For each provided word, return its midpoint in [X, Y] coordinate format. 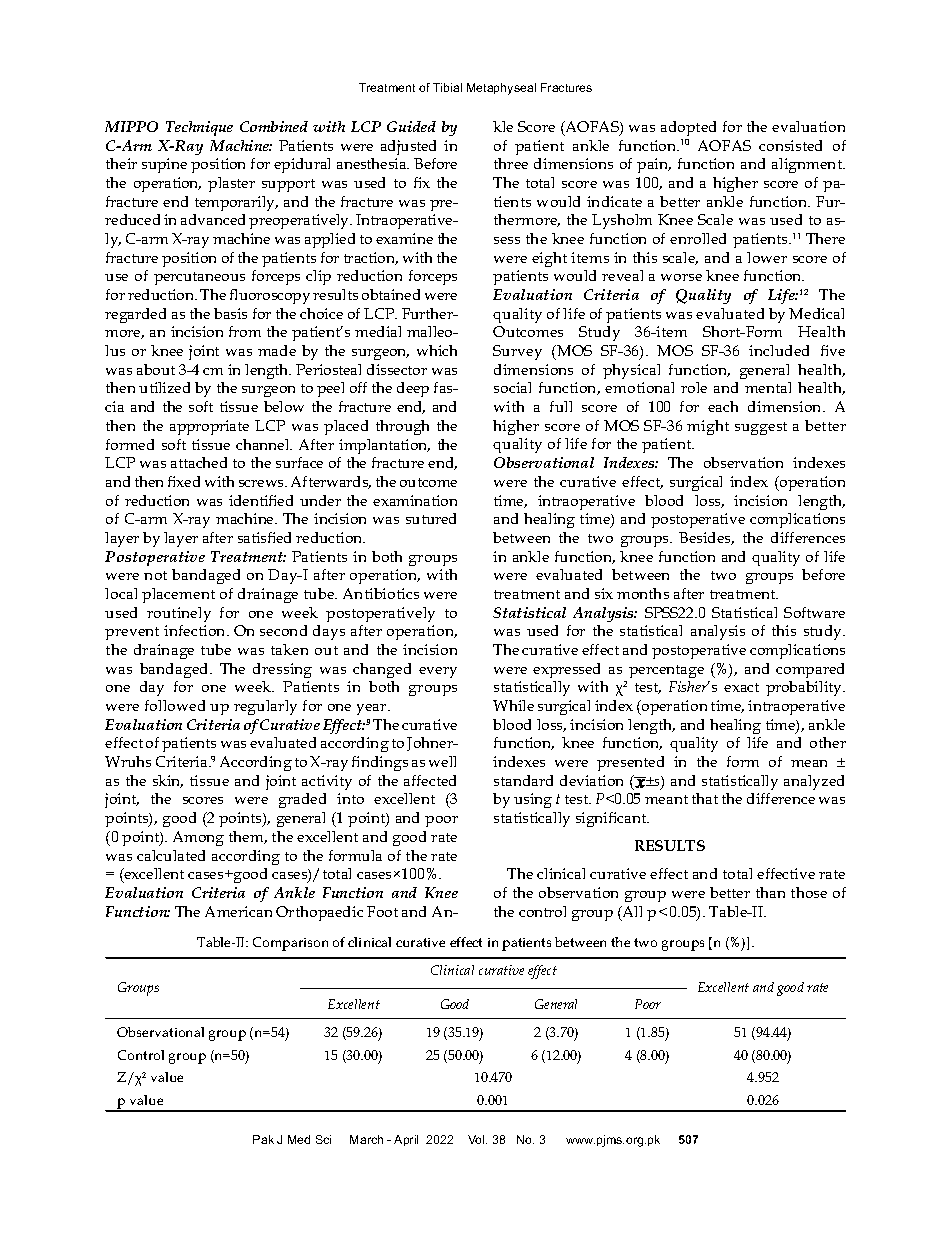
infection [196, 630]
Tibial [447, 87]
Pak [263, 1139]
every [438, 672]
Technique [199, 128]
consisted [790, 145]
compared [810, 670]
